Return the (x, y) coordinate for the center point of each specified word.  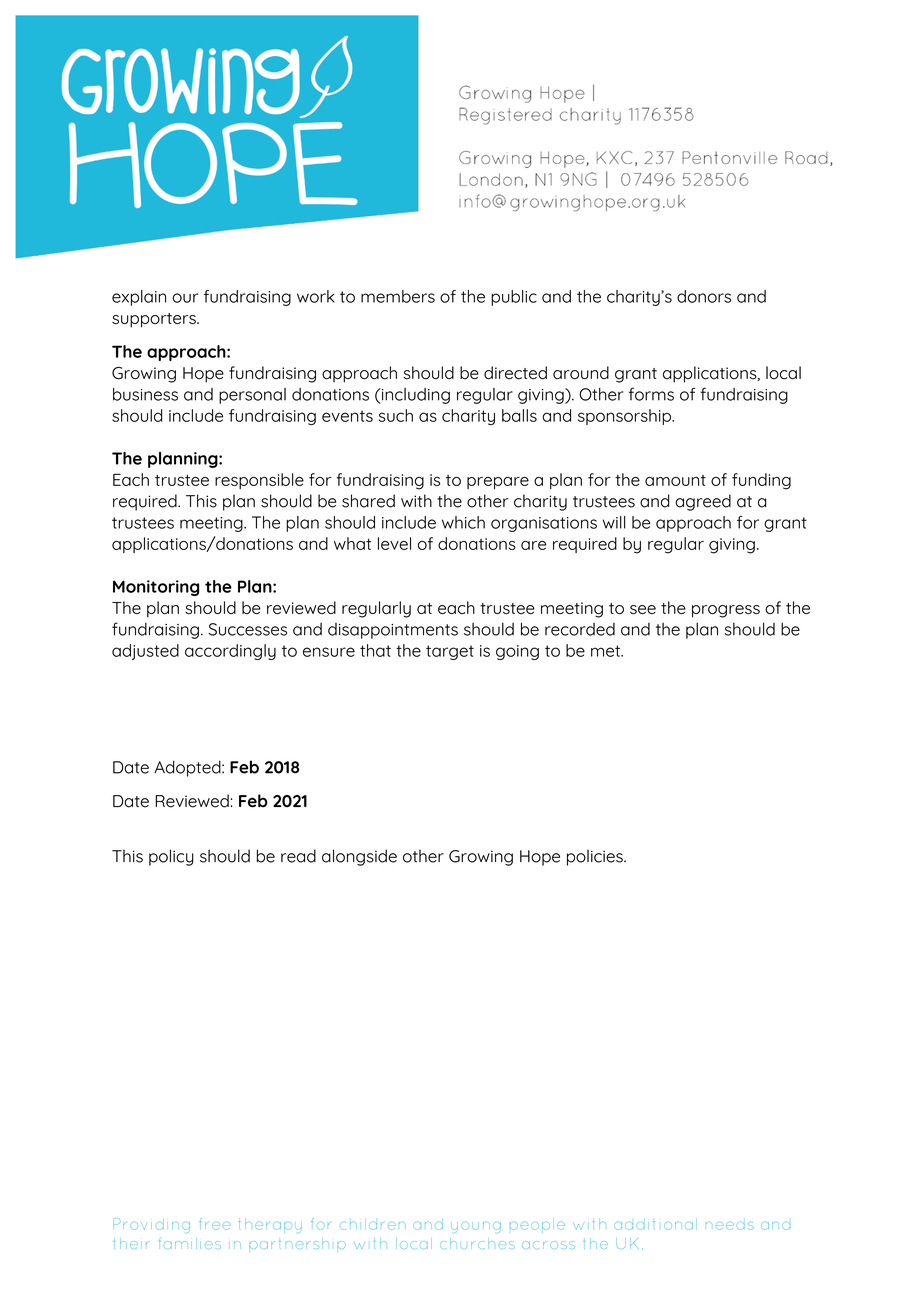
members (398, 296)
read (298, 856)
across (548, 1245)
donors (704, 296)
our (185, 298)
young (476, 1227)
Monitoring (156, 588)
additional (654, 1225)
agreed (703, 502)
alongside (359, 857)
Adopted (188, 768)
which (463, 522)
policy (171, 857)
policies (596, 857)
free (214, 1224)
